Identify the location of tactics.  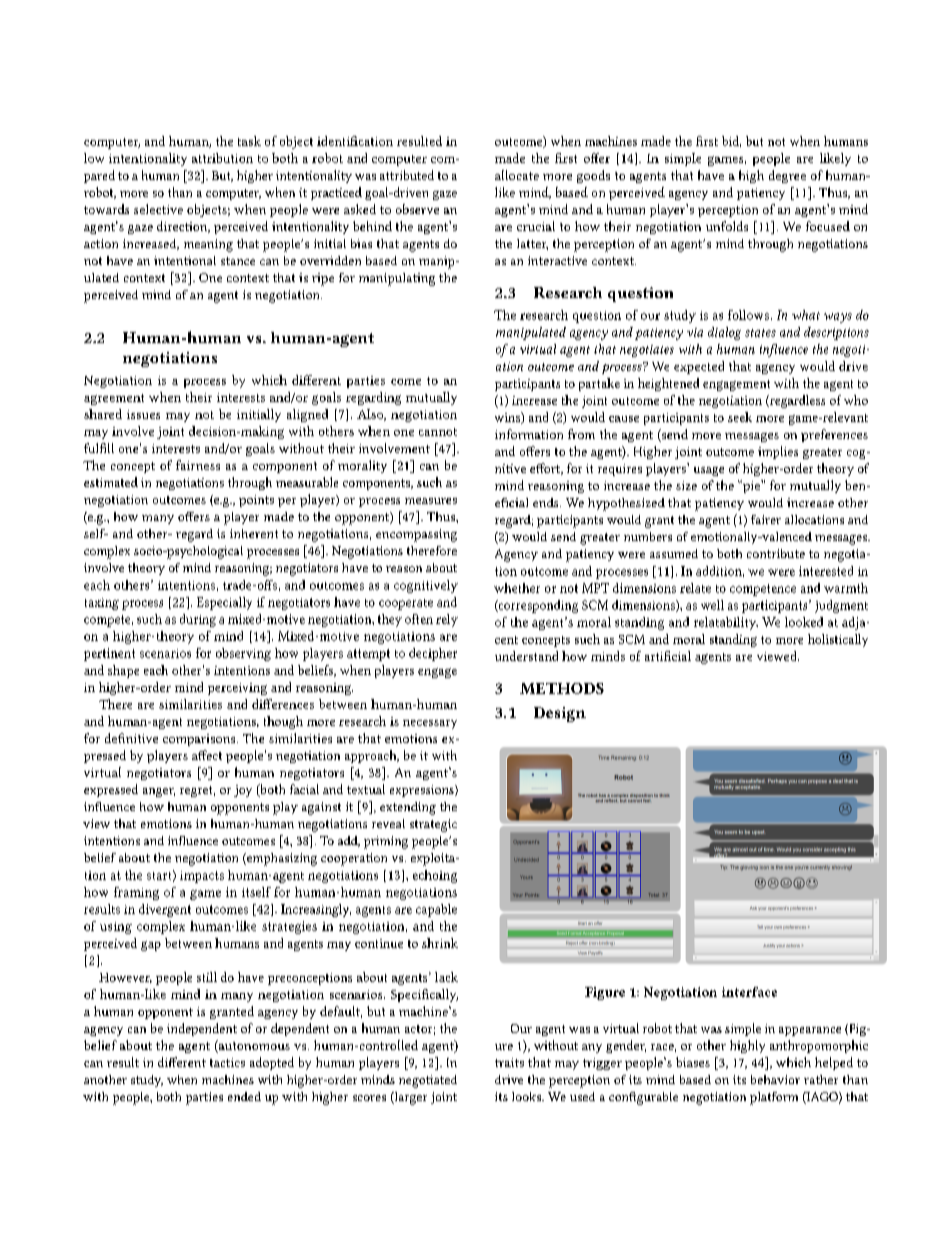
(227, 1062).
